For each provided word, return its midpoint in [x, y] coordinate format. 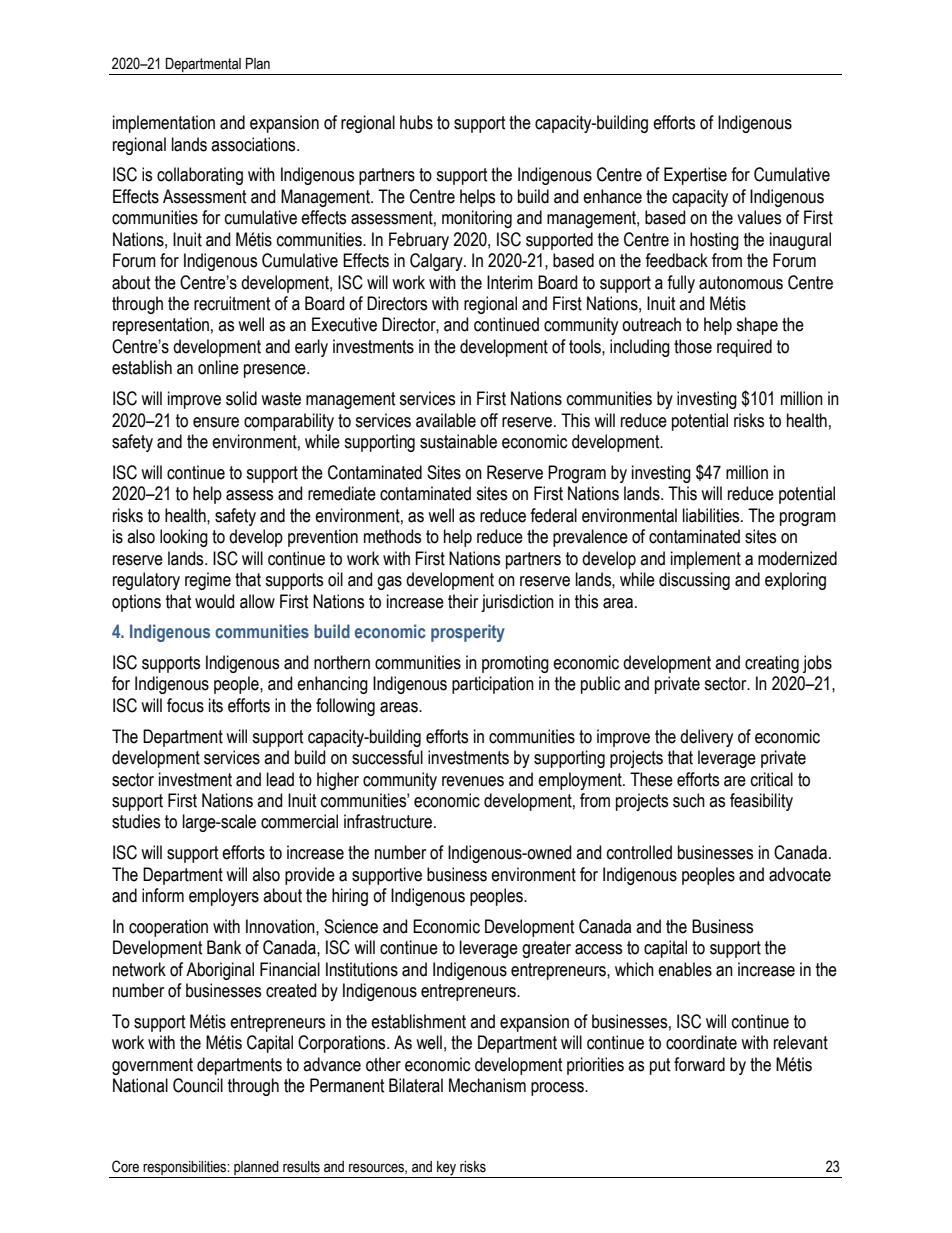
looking [184, 538]
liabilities [712, 515]
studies [136, 821]
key [447, 1169]
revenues [473, 781]
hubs [416, 122]
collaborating [200, 176]
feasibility [761, 802]
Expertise [695, 176]
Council [198, 1085]
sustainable [458, 441]
